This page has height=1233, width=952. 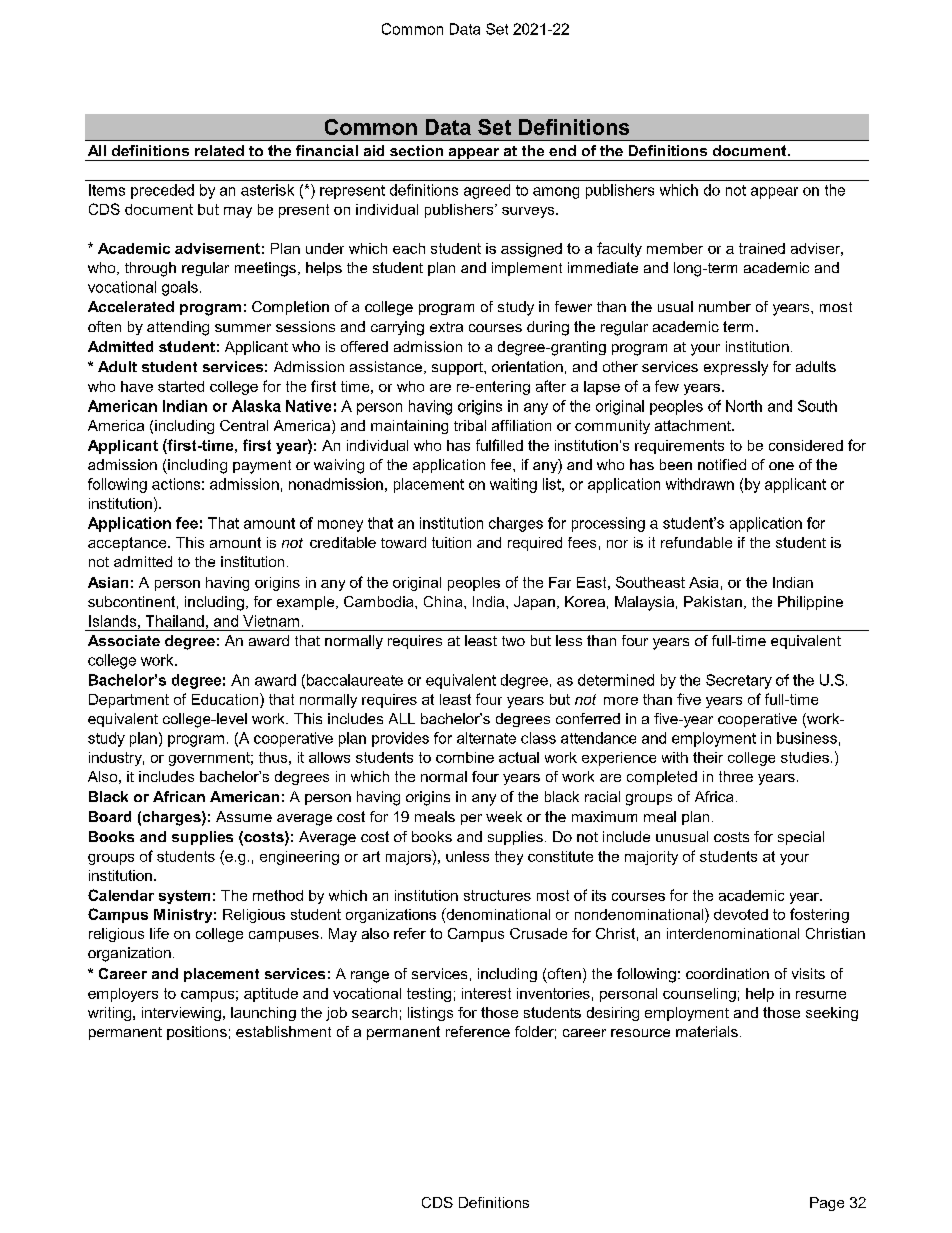 I want to click on Assume, so click(x=244, y=816).
